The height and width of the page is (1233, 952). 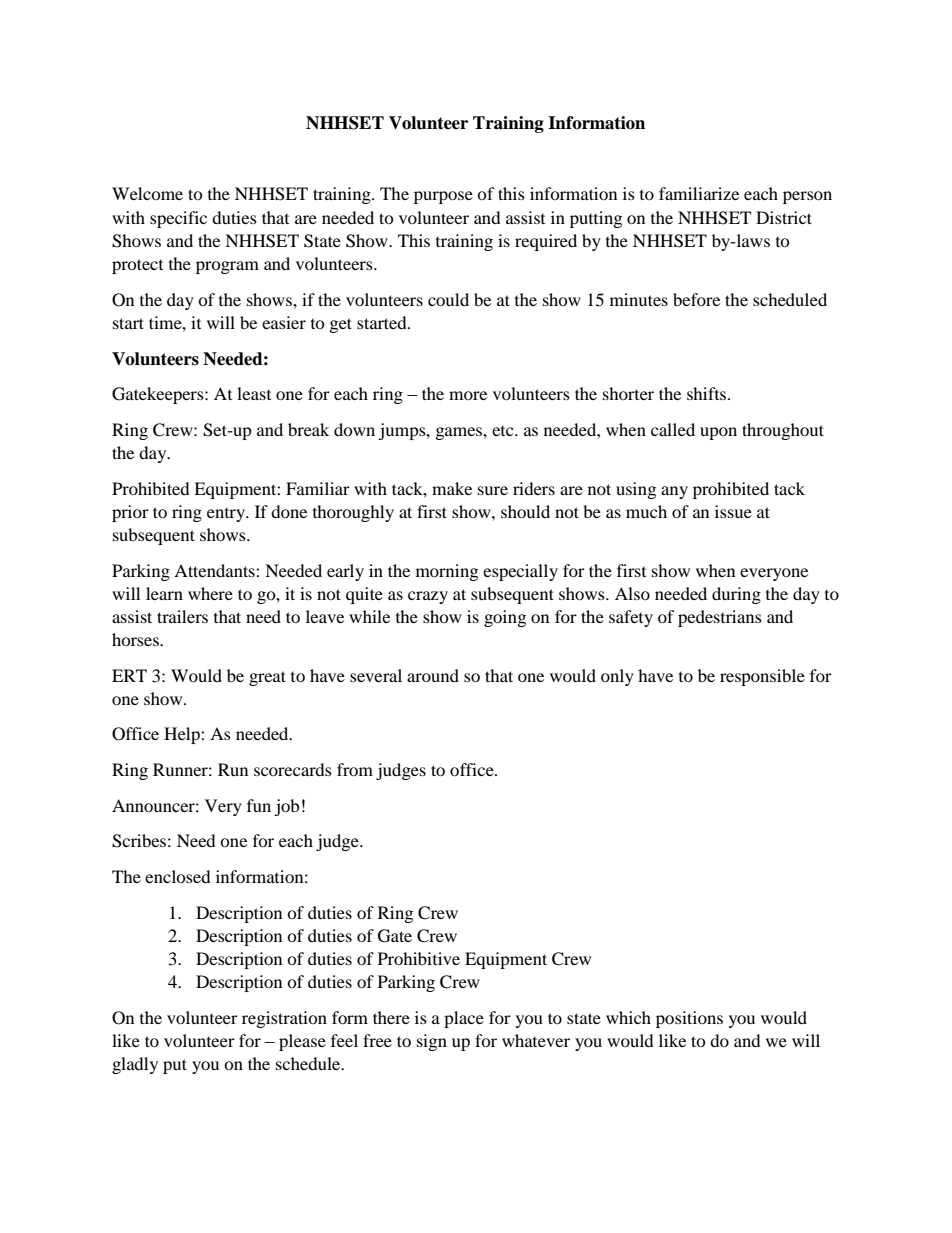 What do you see at coordinates (464, 1019) in the page?
I see `place` at bounding box center [464, 1019].
